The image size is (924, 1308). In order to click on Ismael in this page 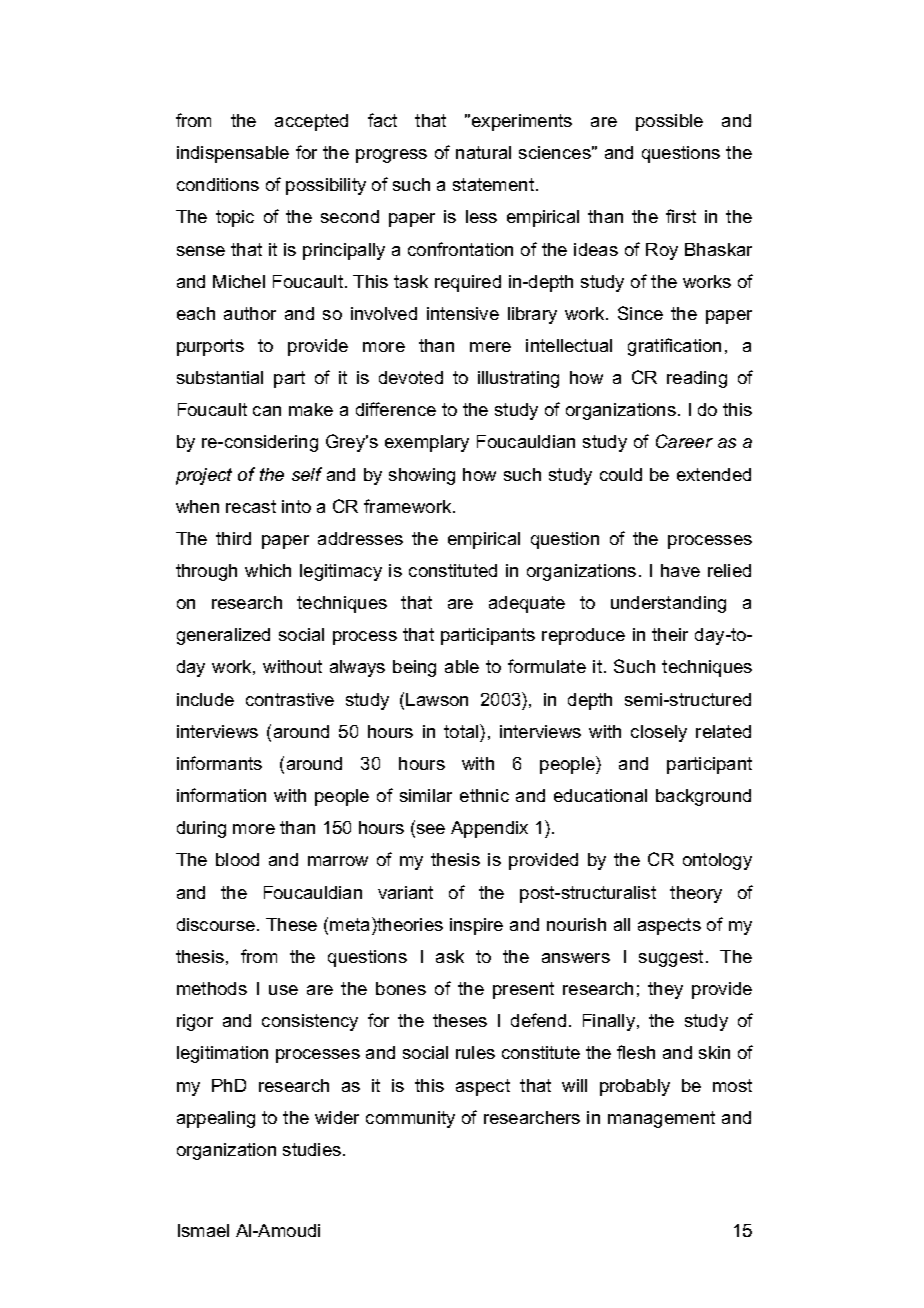, I will do `click(203, 1230)`.
